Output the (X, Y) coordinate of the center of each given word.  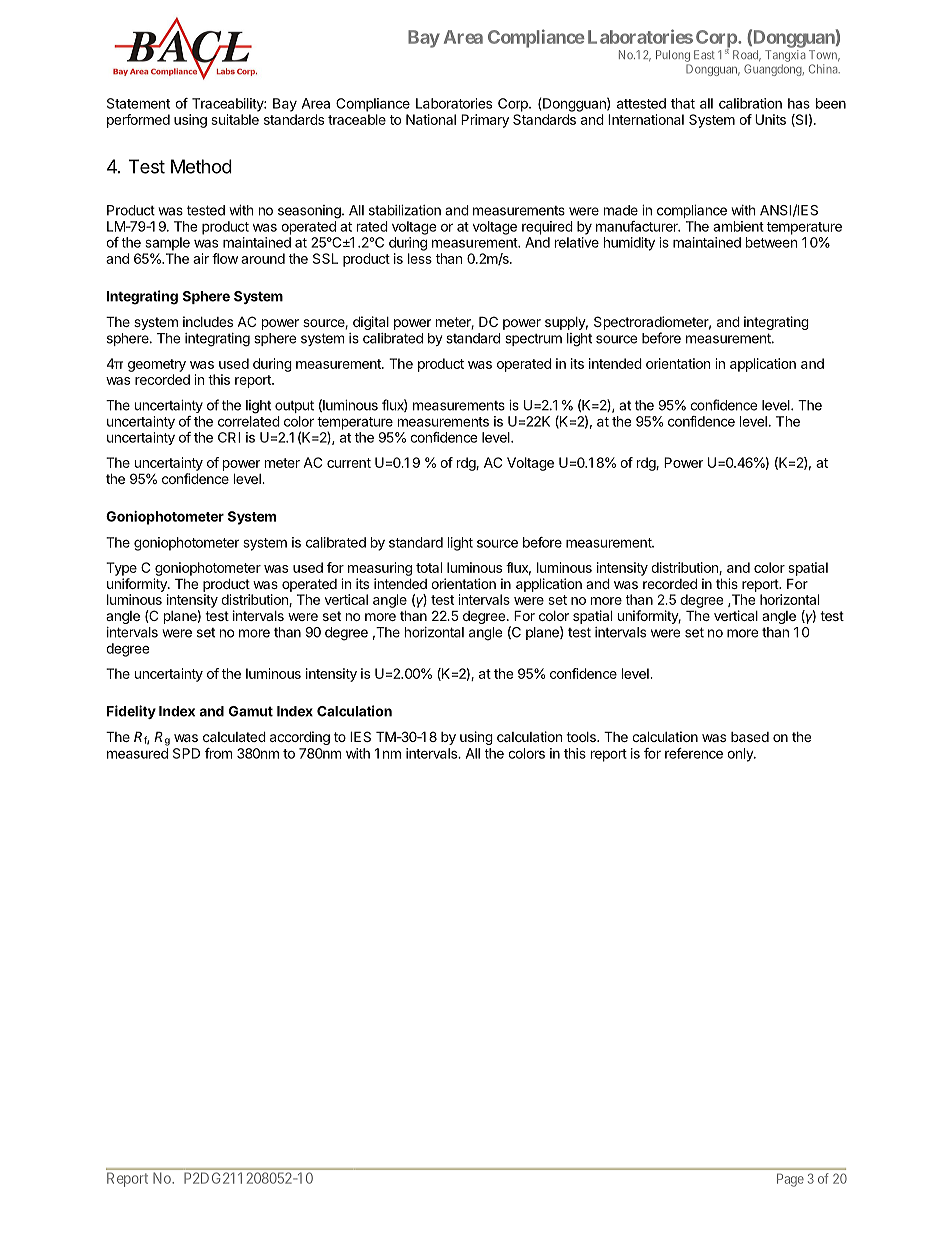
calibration (750, 103)
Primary (485, 121)
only (741, 755)
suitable (235, 119)
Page (790, 1180)
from (218, 753)
